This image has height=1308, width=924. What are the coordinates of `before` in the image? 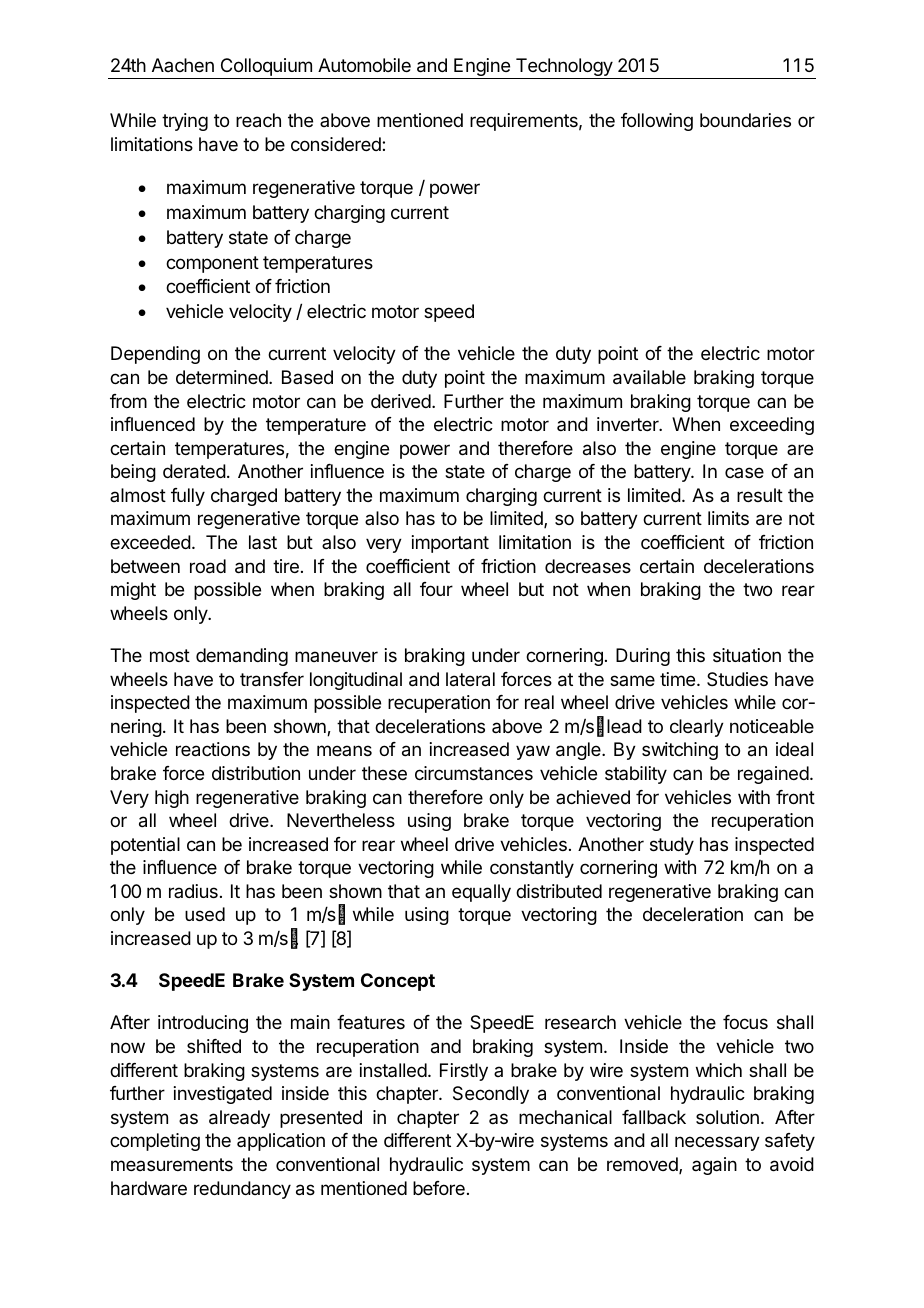 It's located at (439, 1188).
